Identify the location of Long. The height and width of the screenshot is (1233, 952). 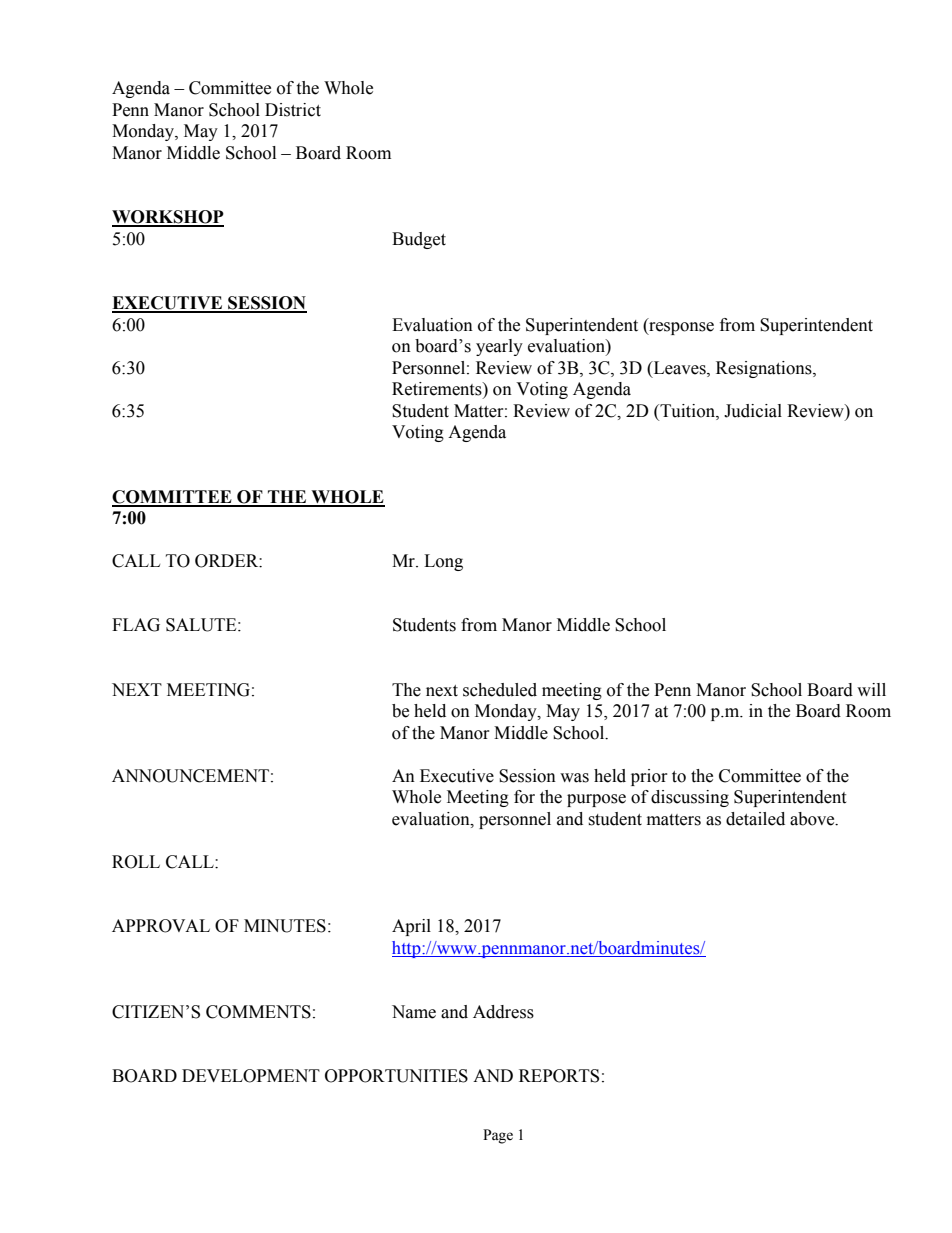
(443, 562).
